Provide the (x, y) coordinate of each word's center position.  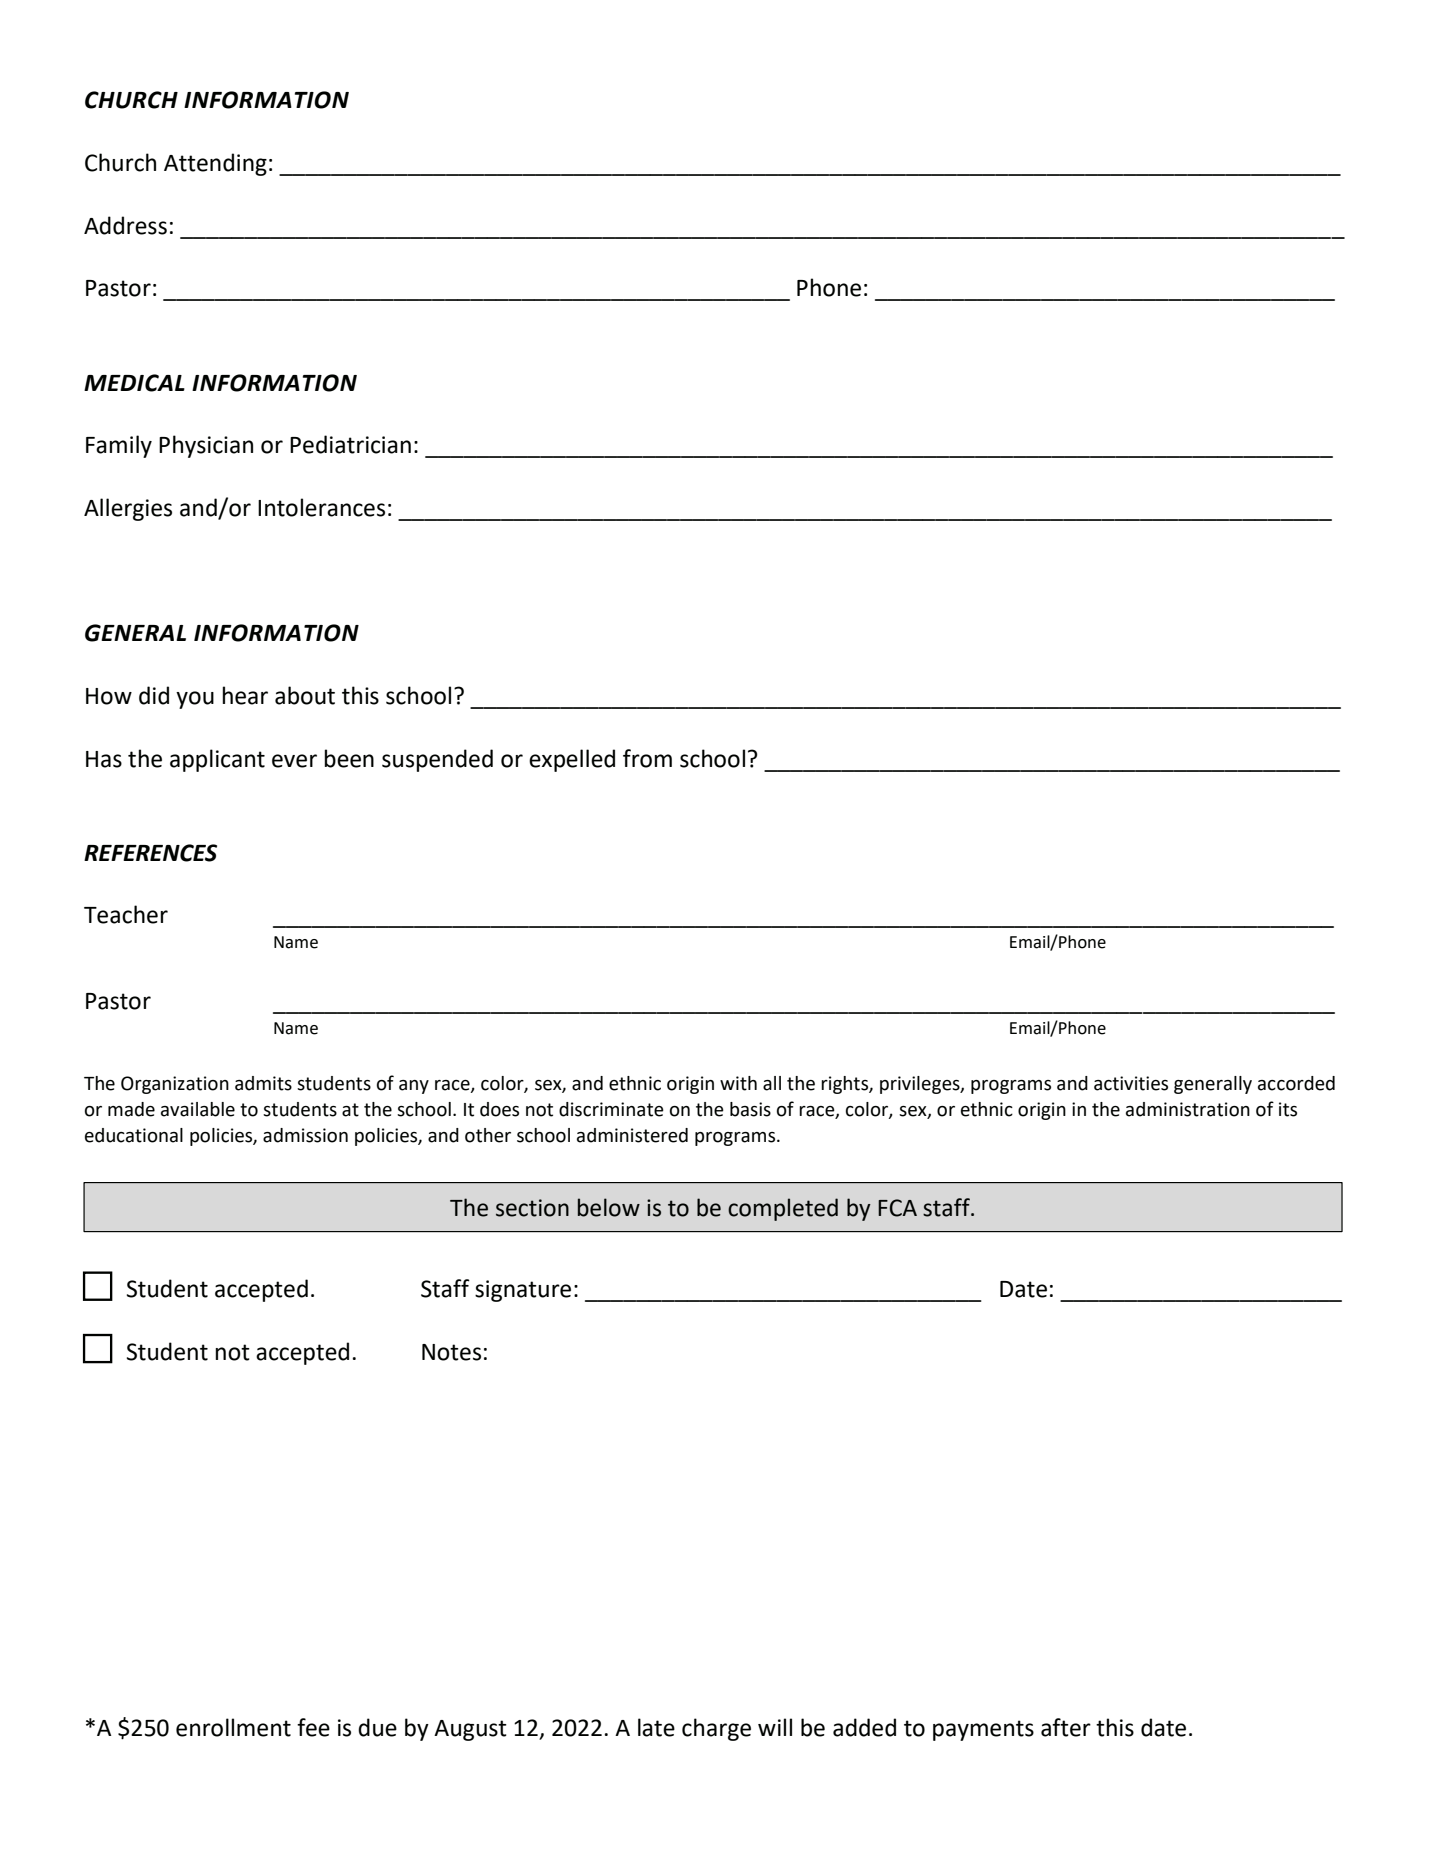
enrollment (233, 1727)
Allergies (128, 509)
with (738, 1083)
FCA (897, 1208)
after (1066, 1727)
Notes (451, 1352)
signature (523, 1291)
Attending (215, 164)
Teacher (126, 914)
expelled (572, 760)
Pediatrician (350, 444)
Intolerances (321, 507)
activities (1131, 1083)
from (647, 758)
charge (716, 1729)
